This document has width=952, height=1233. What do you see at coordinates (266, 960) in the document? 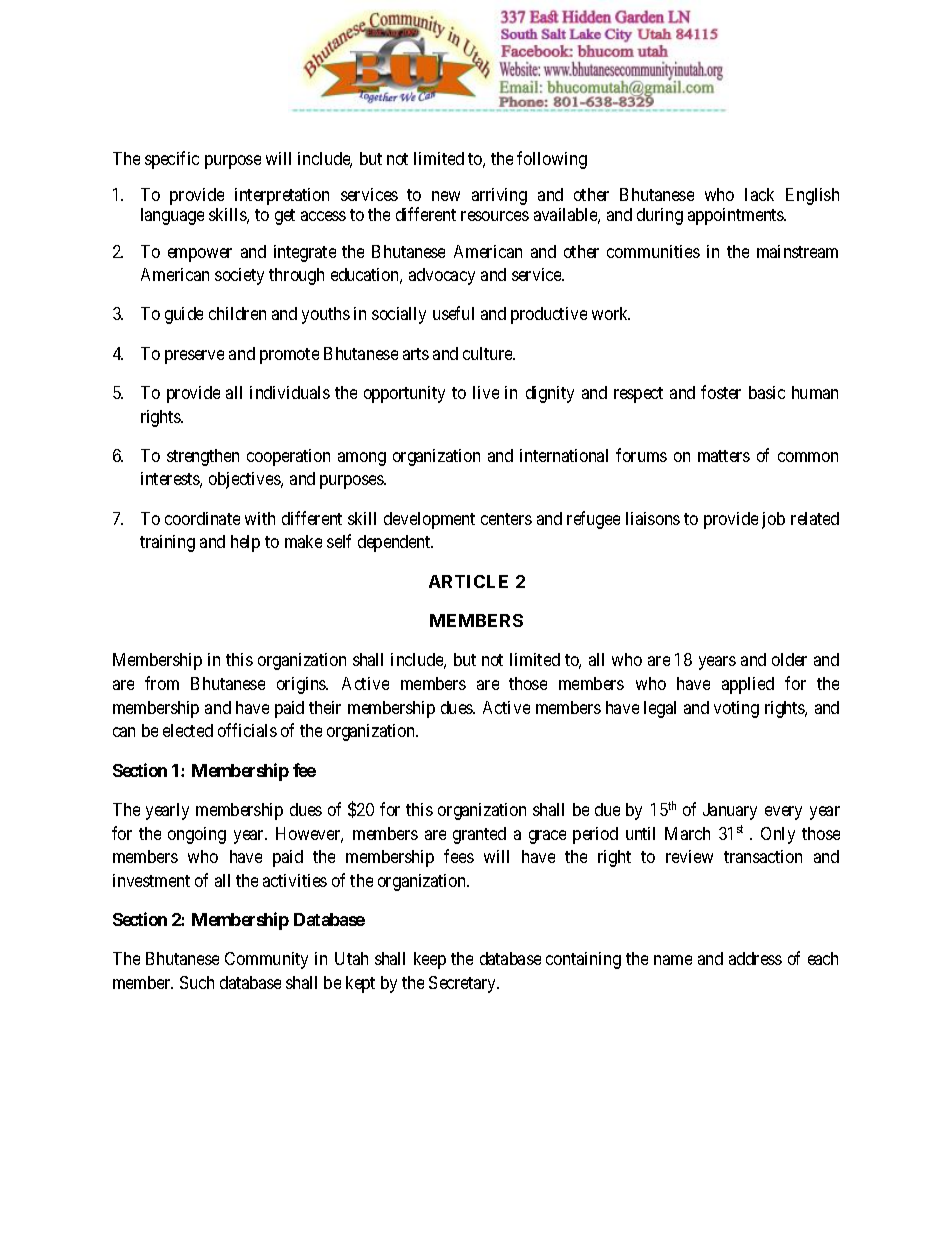
I see `Community` at bounding box center [266, 960].
